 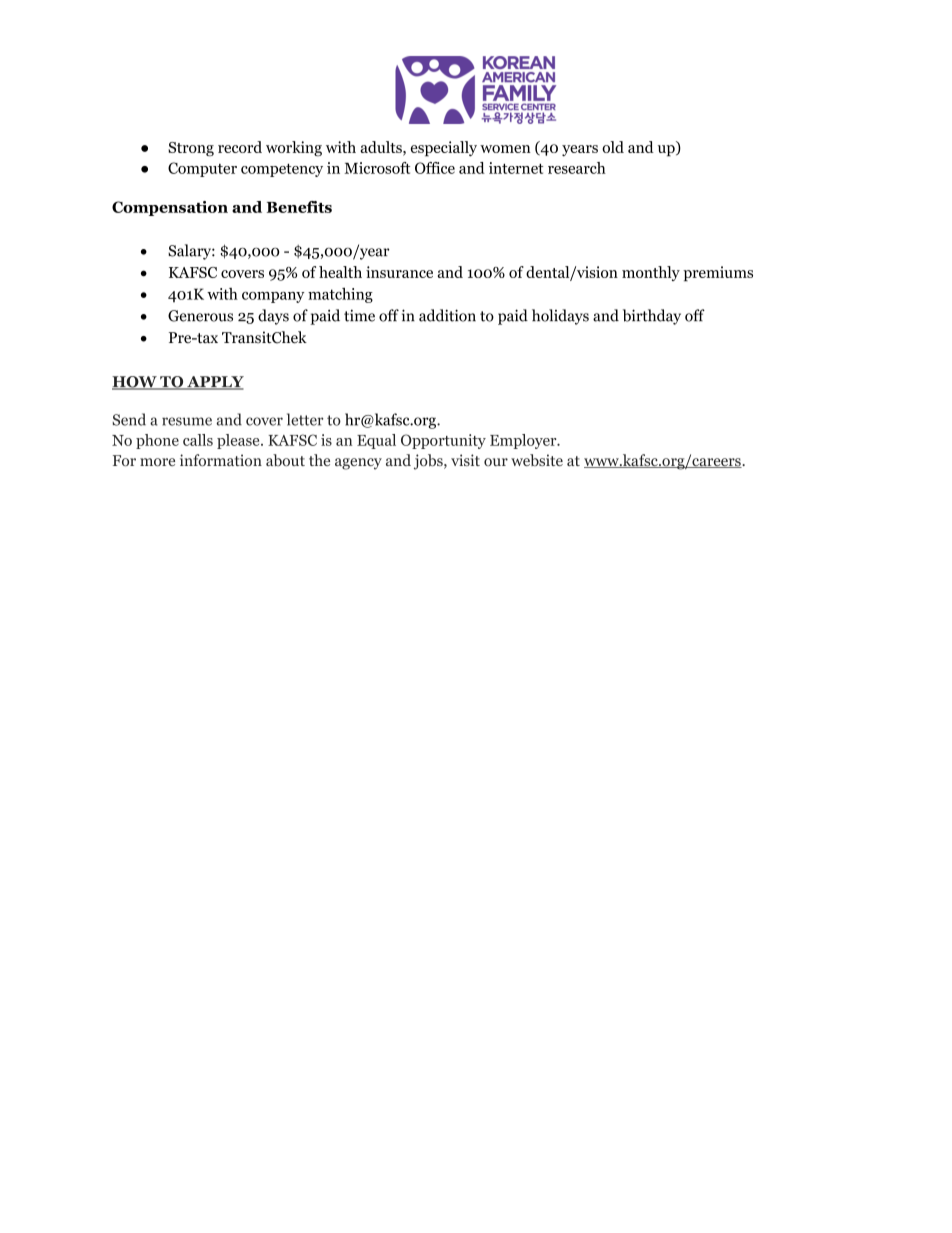 What do you see at coordinates (447, 315) in the image?
I see `addition` at bounding box center [447, 315].
